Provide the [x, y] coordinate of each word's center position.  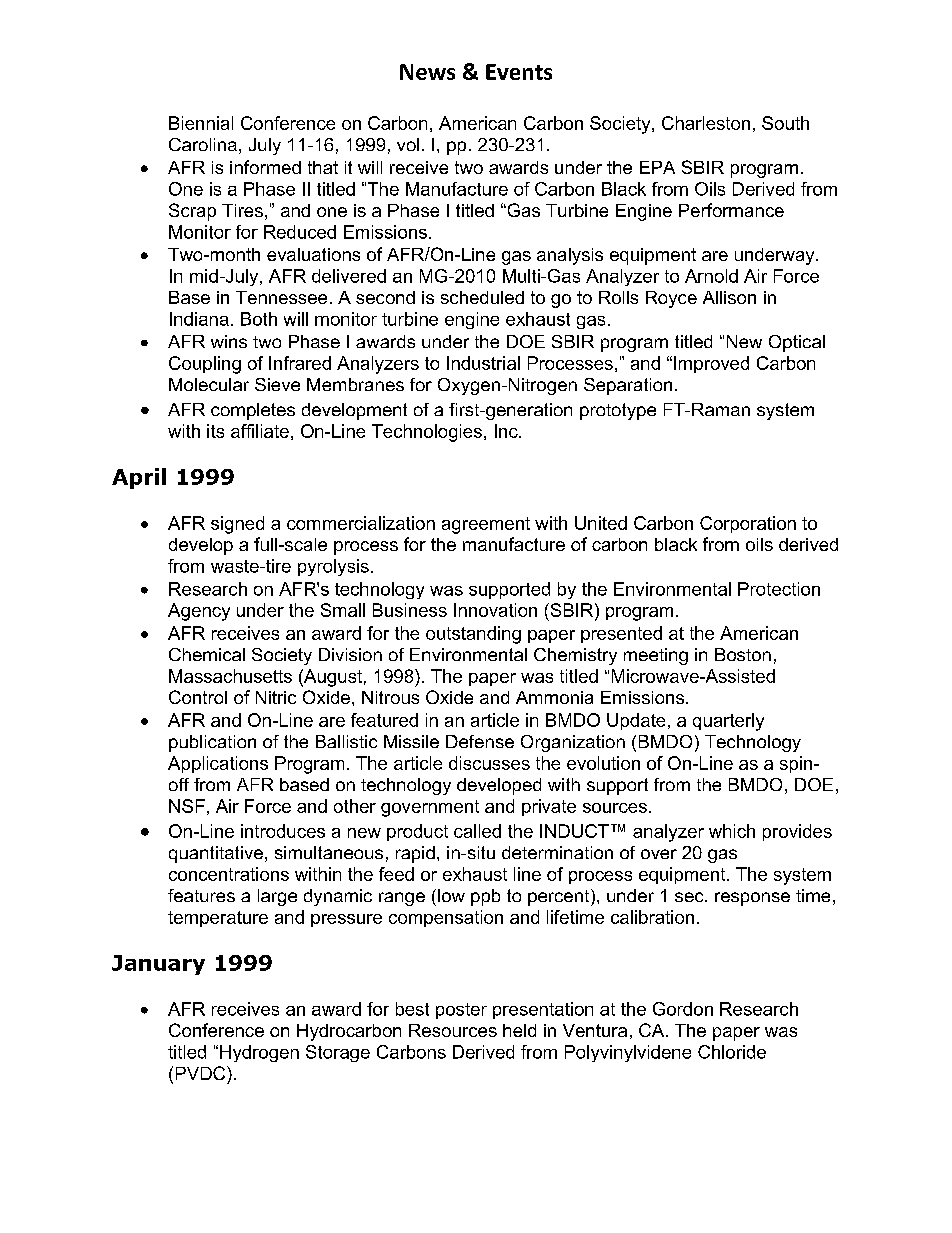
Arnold [711, 276]
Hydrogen [259, 1053]
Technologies [427, 433]
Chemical [207, 654]
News [427, 72]
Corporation [748, 524]
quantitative [216, 854]
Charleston [706, 123]
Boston [743, 654]
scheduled [482, 297]
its [215, 431]
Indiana [199, 319]
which [732, 831]
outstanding [473, 635]
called [477, 831]
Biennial [201, 123]
